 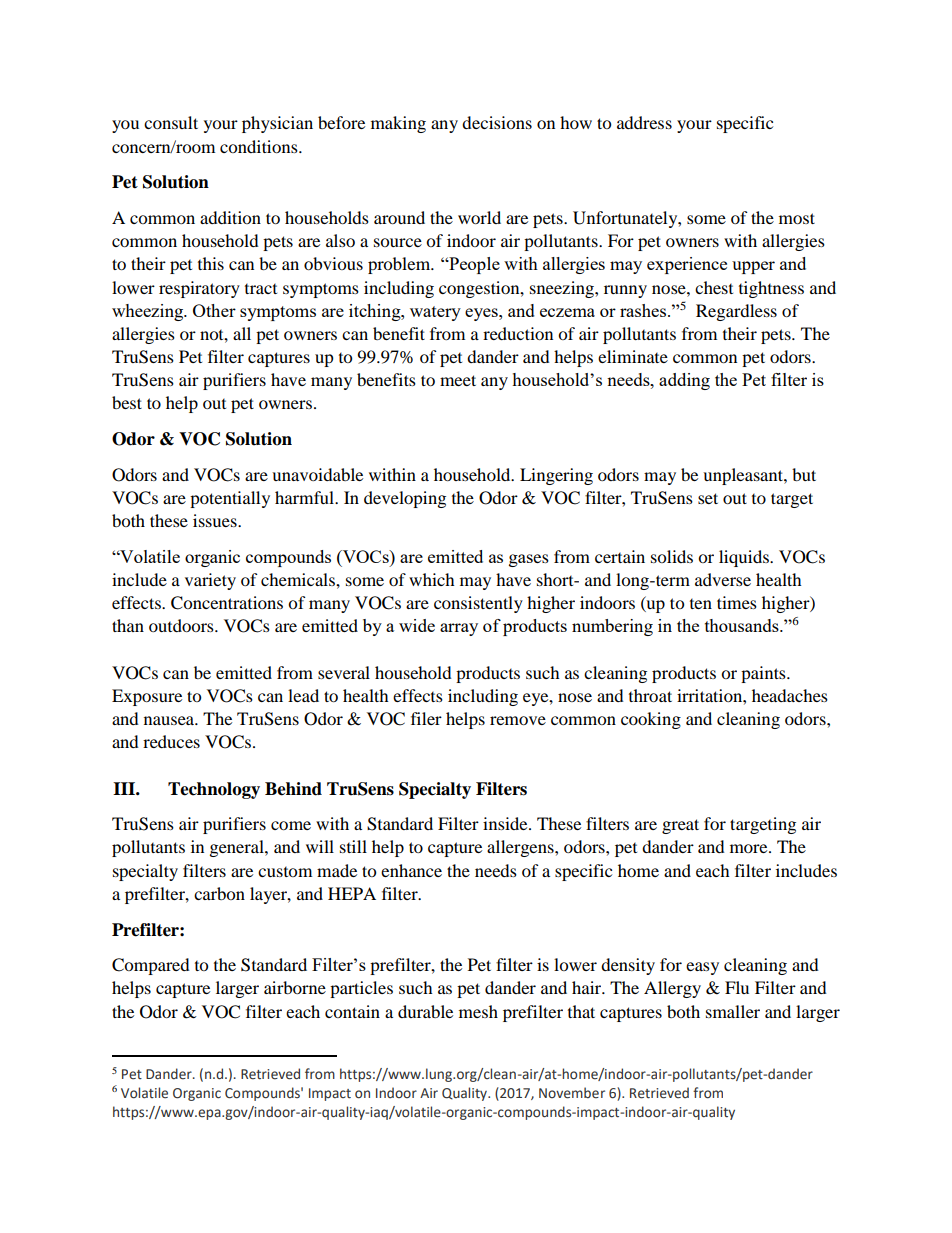 What do you see at coordinates (426, 718) in the screenshot?
I see `filer` at bounding box center [426, 718].
